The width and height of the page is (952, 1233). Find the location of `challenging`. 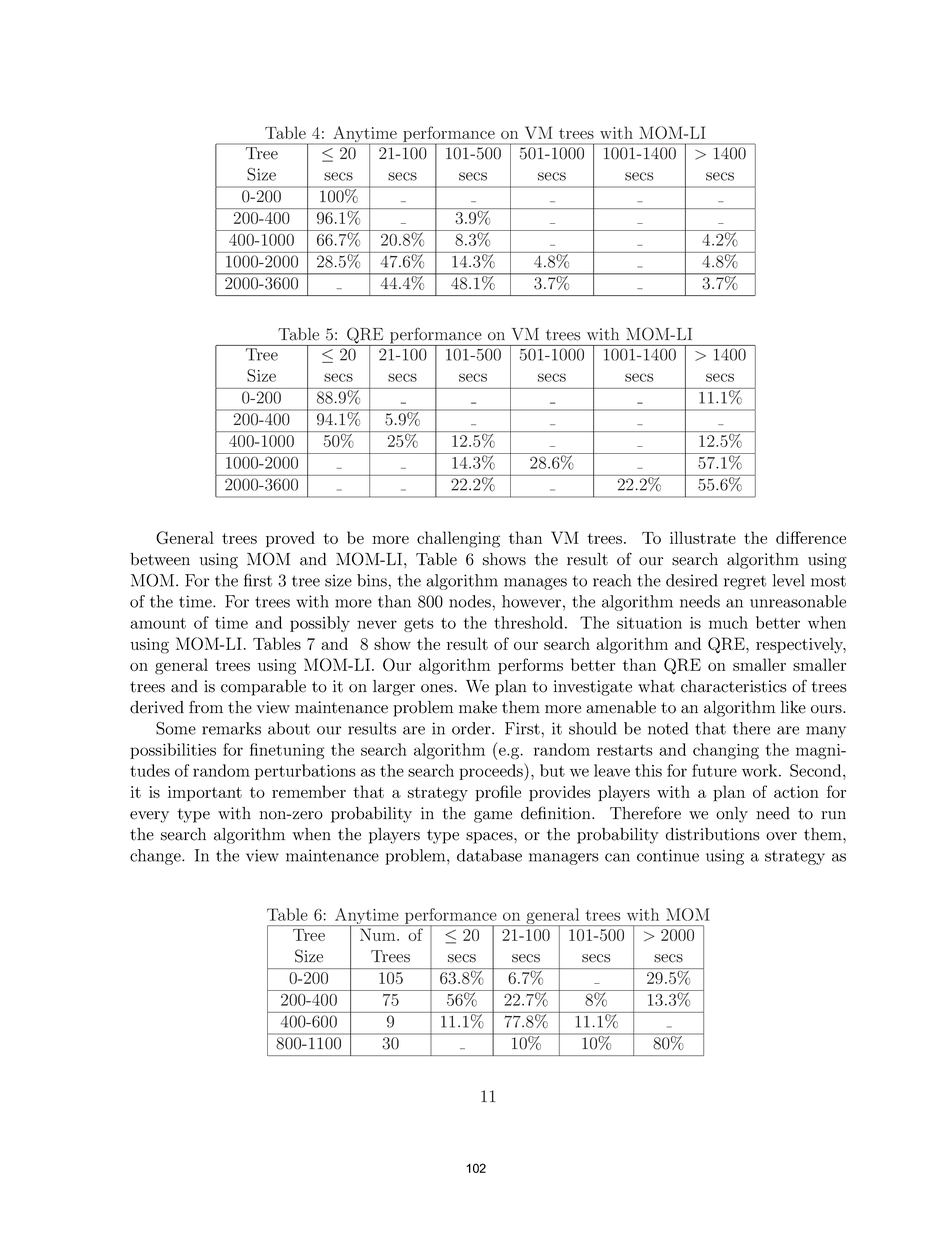

challenging is located at coordinates (458, 539).
